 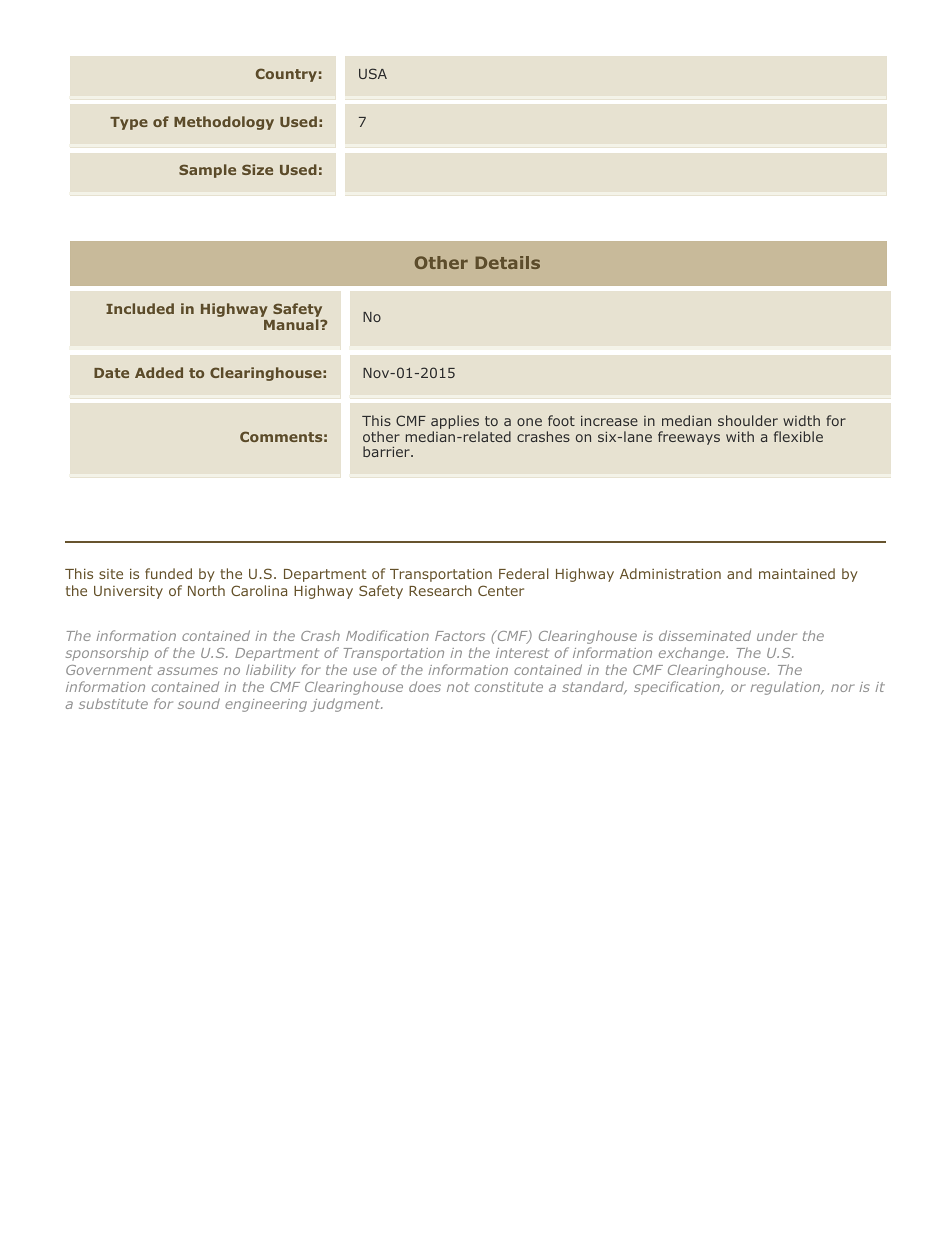 I want to click on applies, so click(x=455, y=423).
